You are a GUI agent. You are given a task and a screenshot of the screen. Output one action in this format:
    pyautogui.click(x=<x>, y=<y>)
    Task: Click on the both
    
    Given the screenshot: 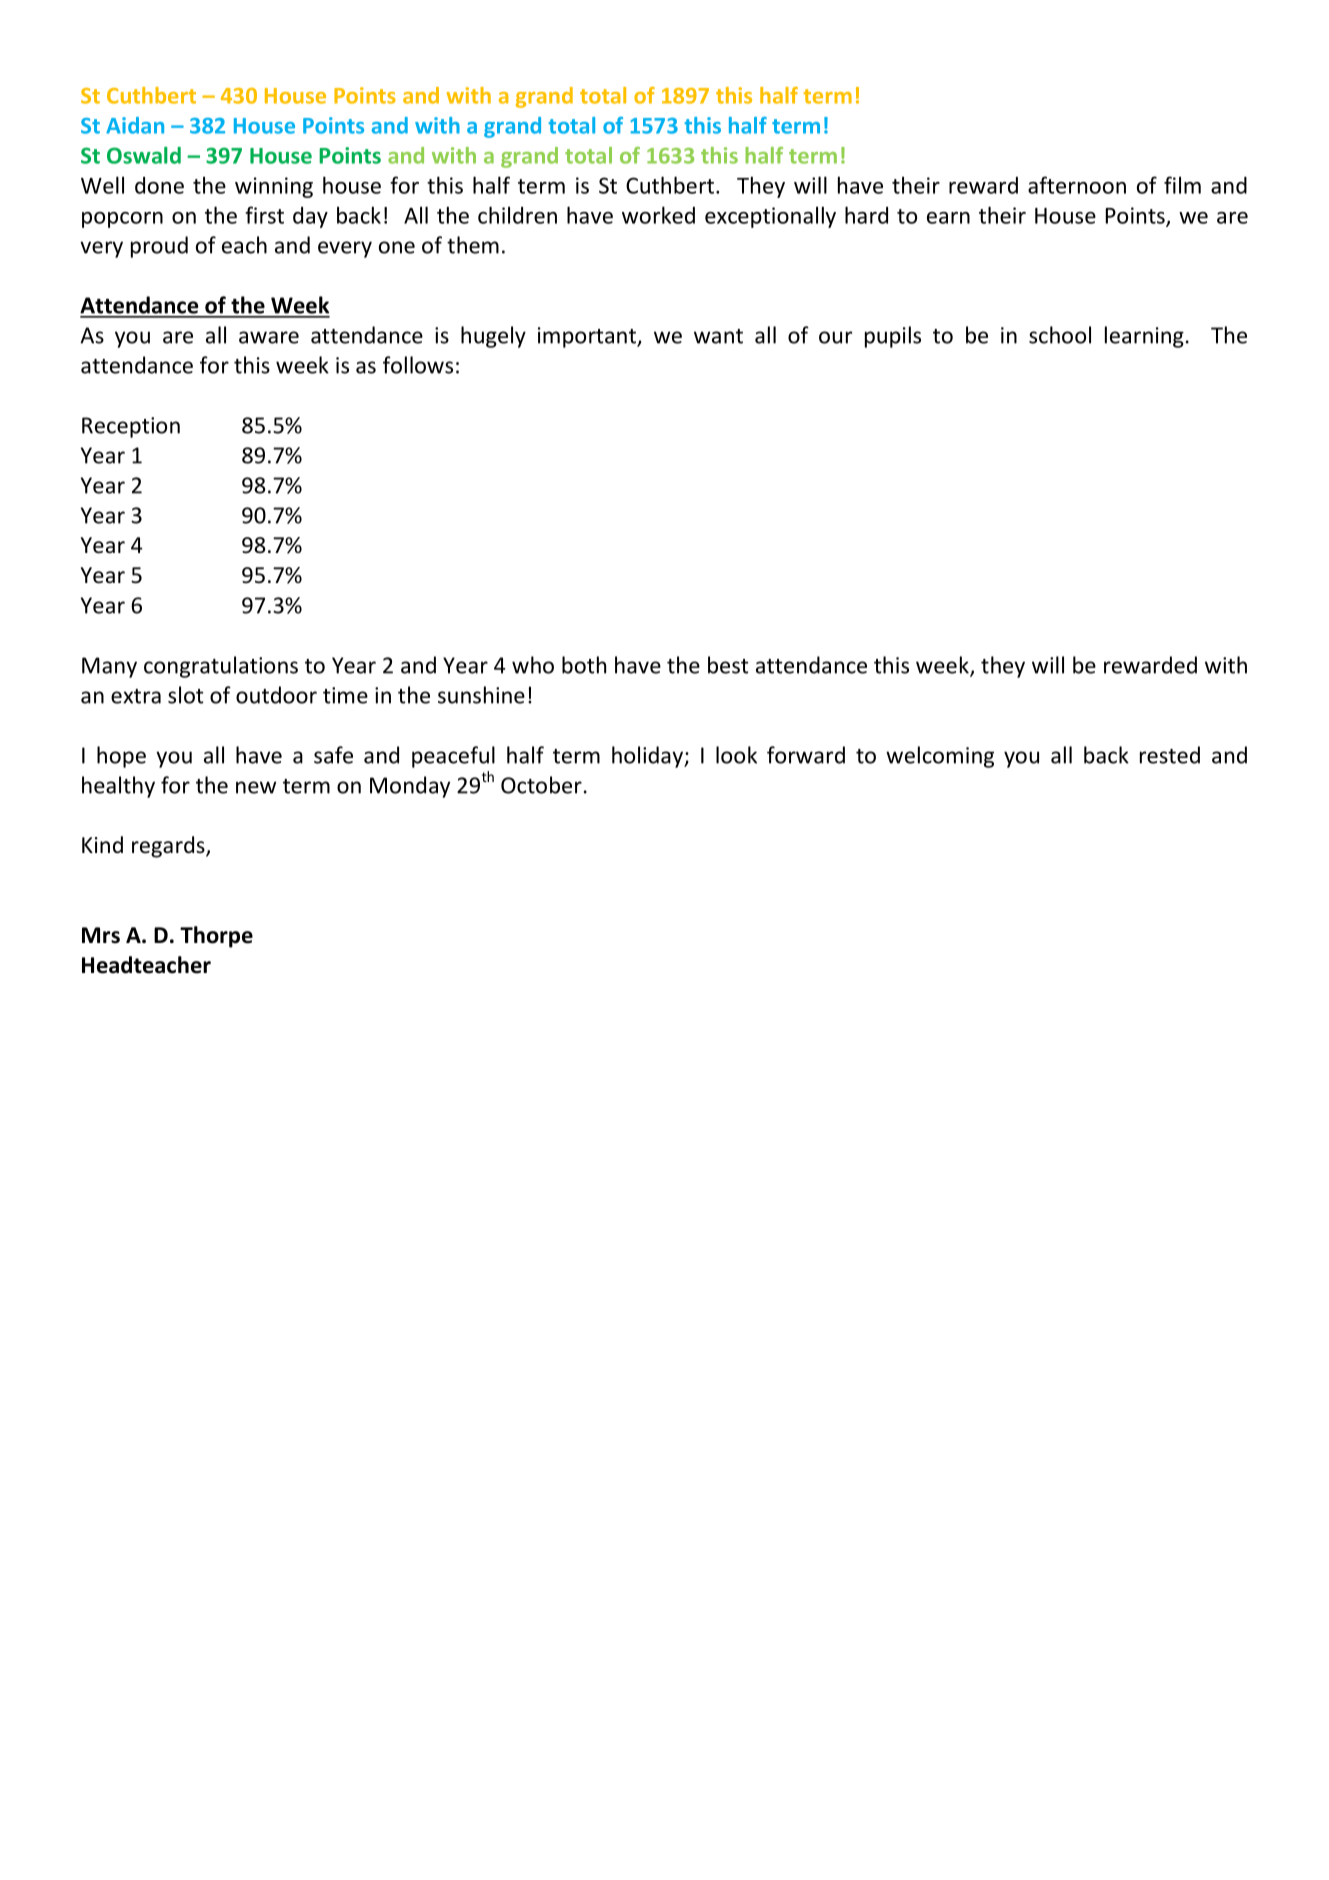 What is the action you would take?
    pyautogui.click(x=584, y=665)
